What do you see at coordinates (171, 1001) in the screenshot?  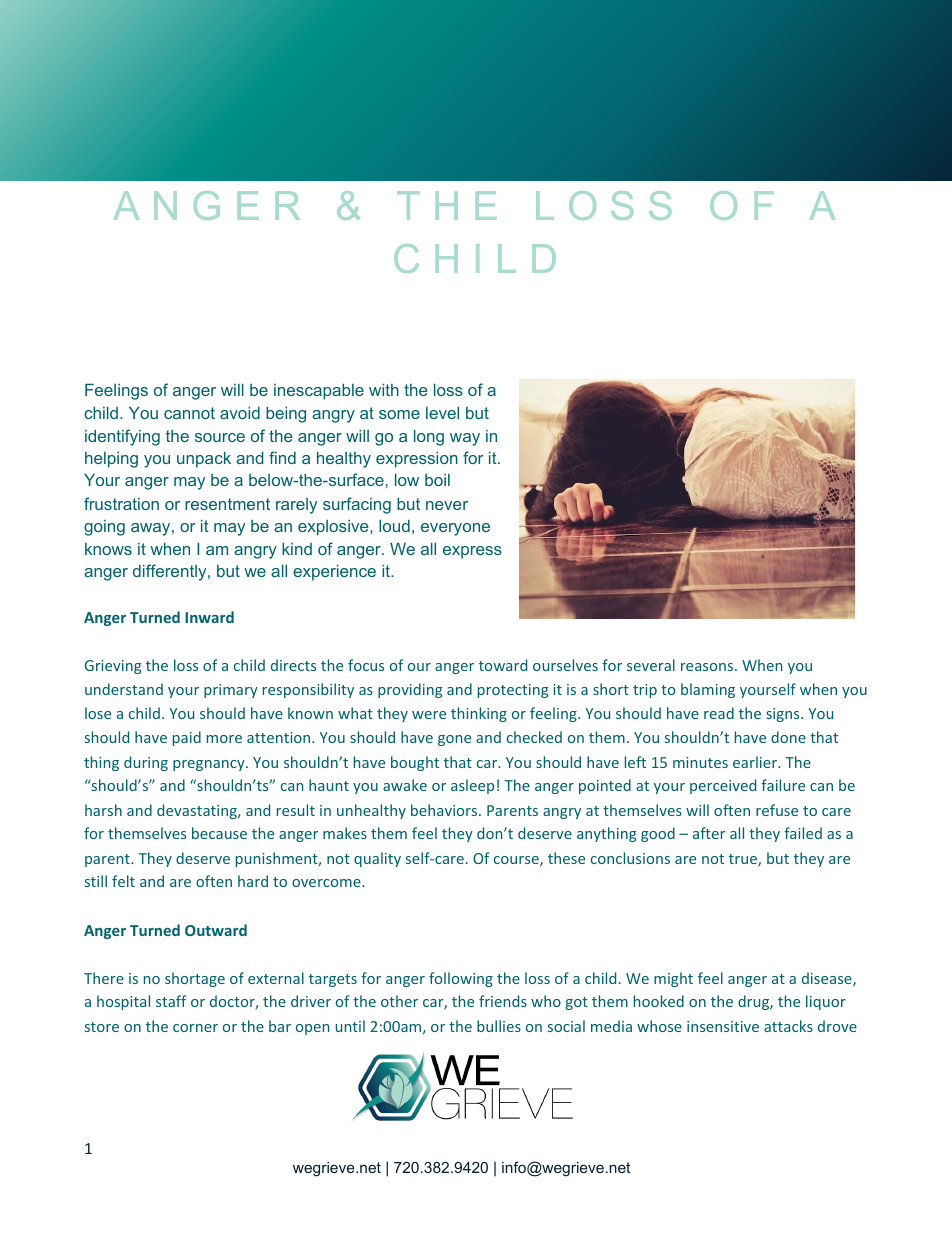 I see `staff` at bounding box center [171, 1001].
